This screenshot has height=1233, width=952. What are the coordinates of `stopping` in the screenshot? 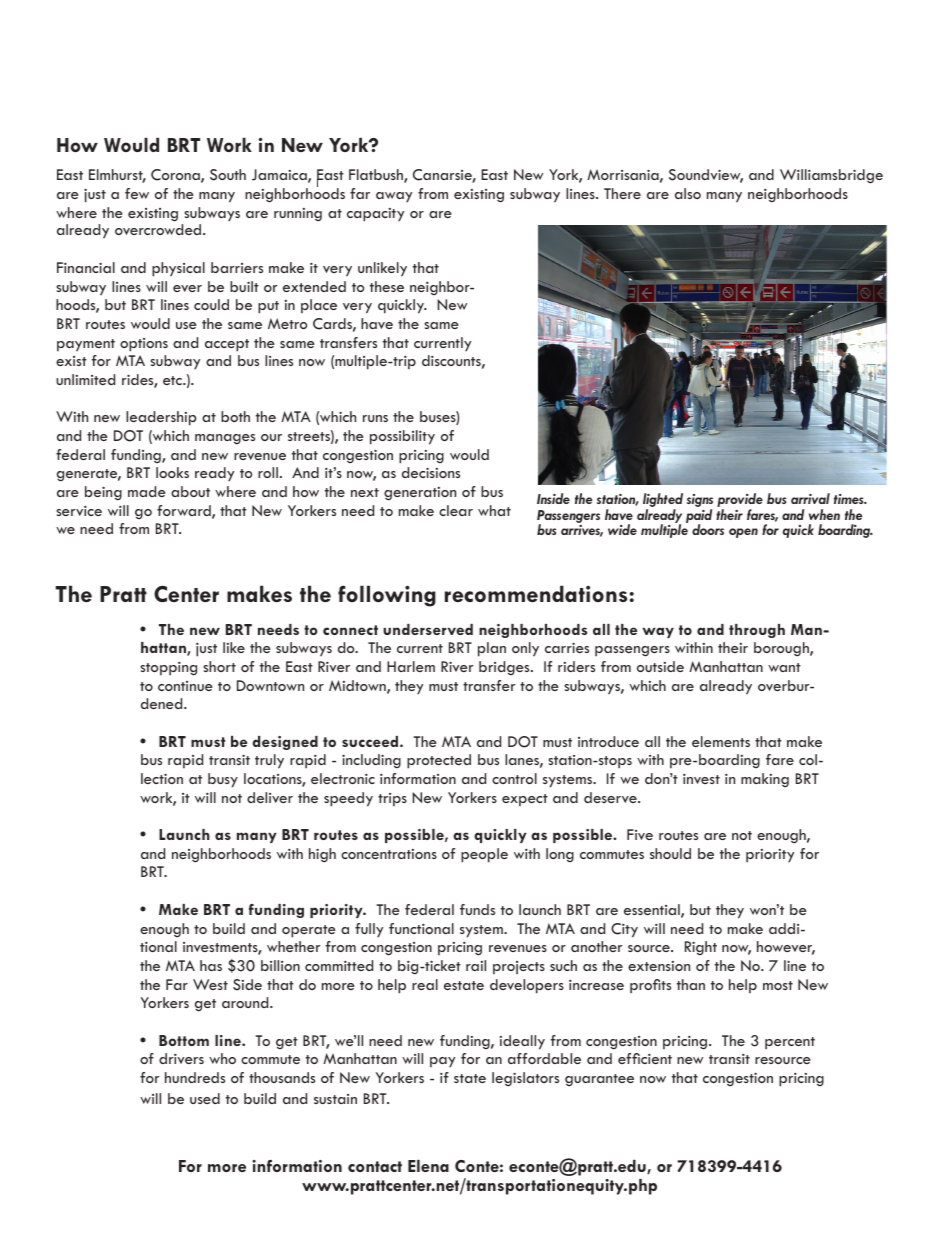 It's located at (168, 668).
